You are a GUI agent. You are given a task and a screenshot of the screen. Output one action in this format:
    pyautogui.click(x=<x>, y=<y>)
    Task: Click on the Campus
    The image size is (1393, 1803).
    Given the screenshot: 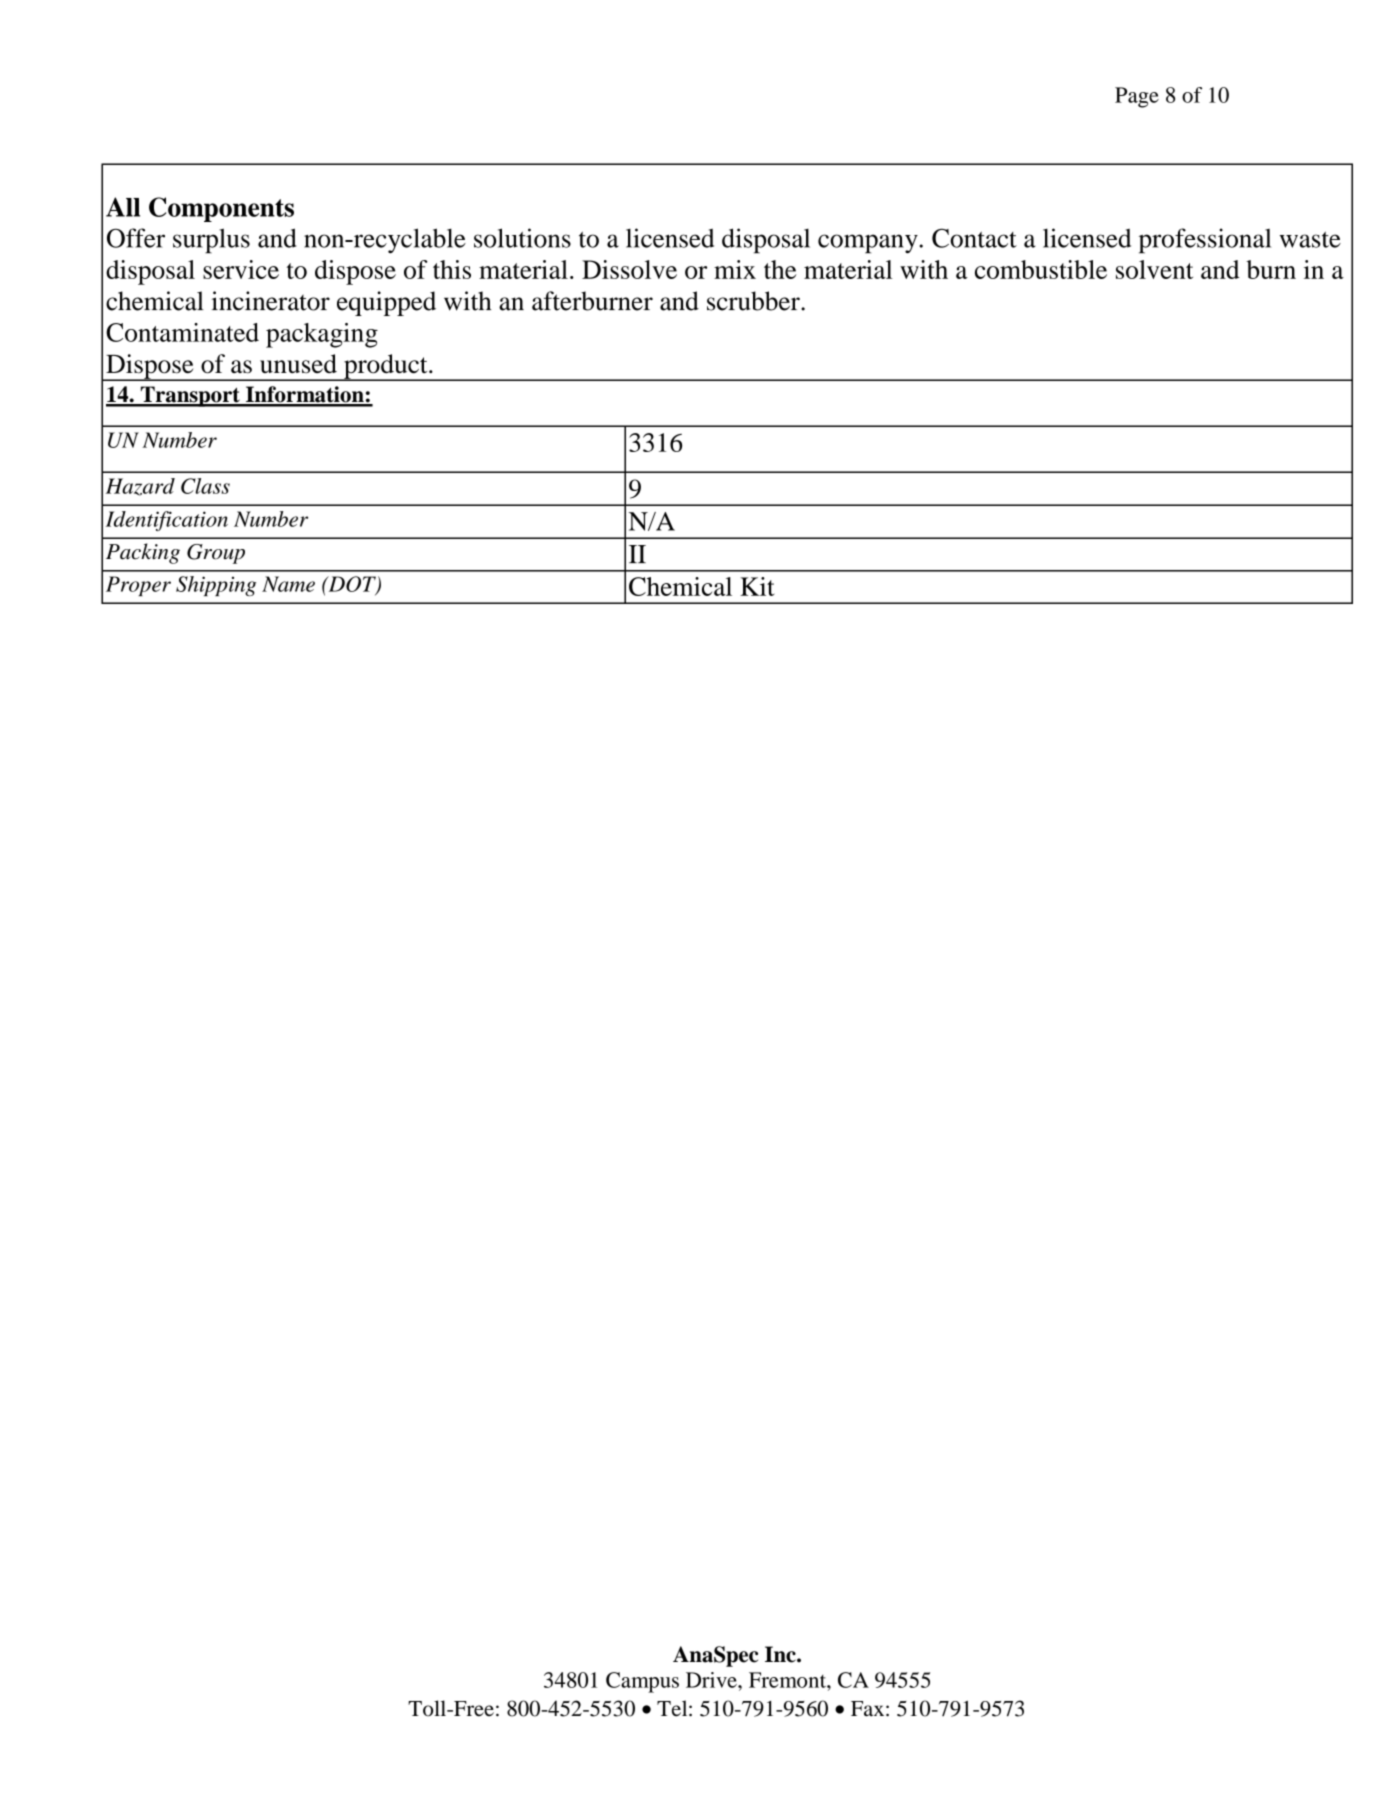 What is the action you would take?
    pyautogui.click(x=642, y=1682)
